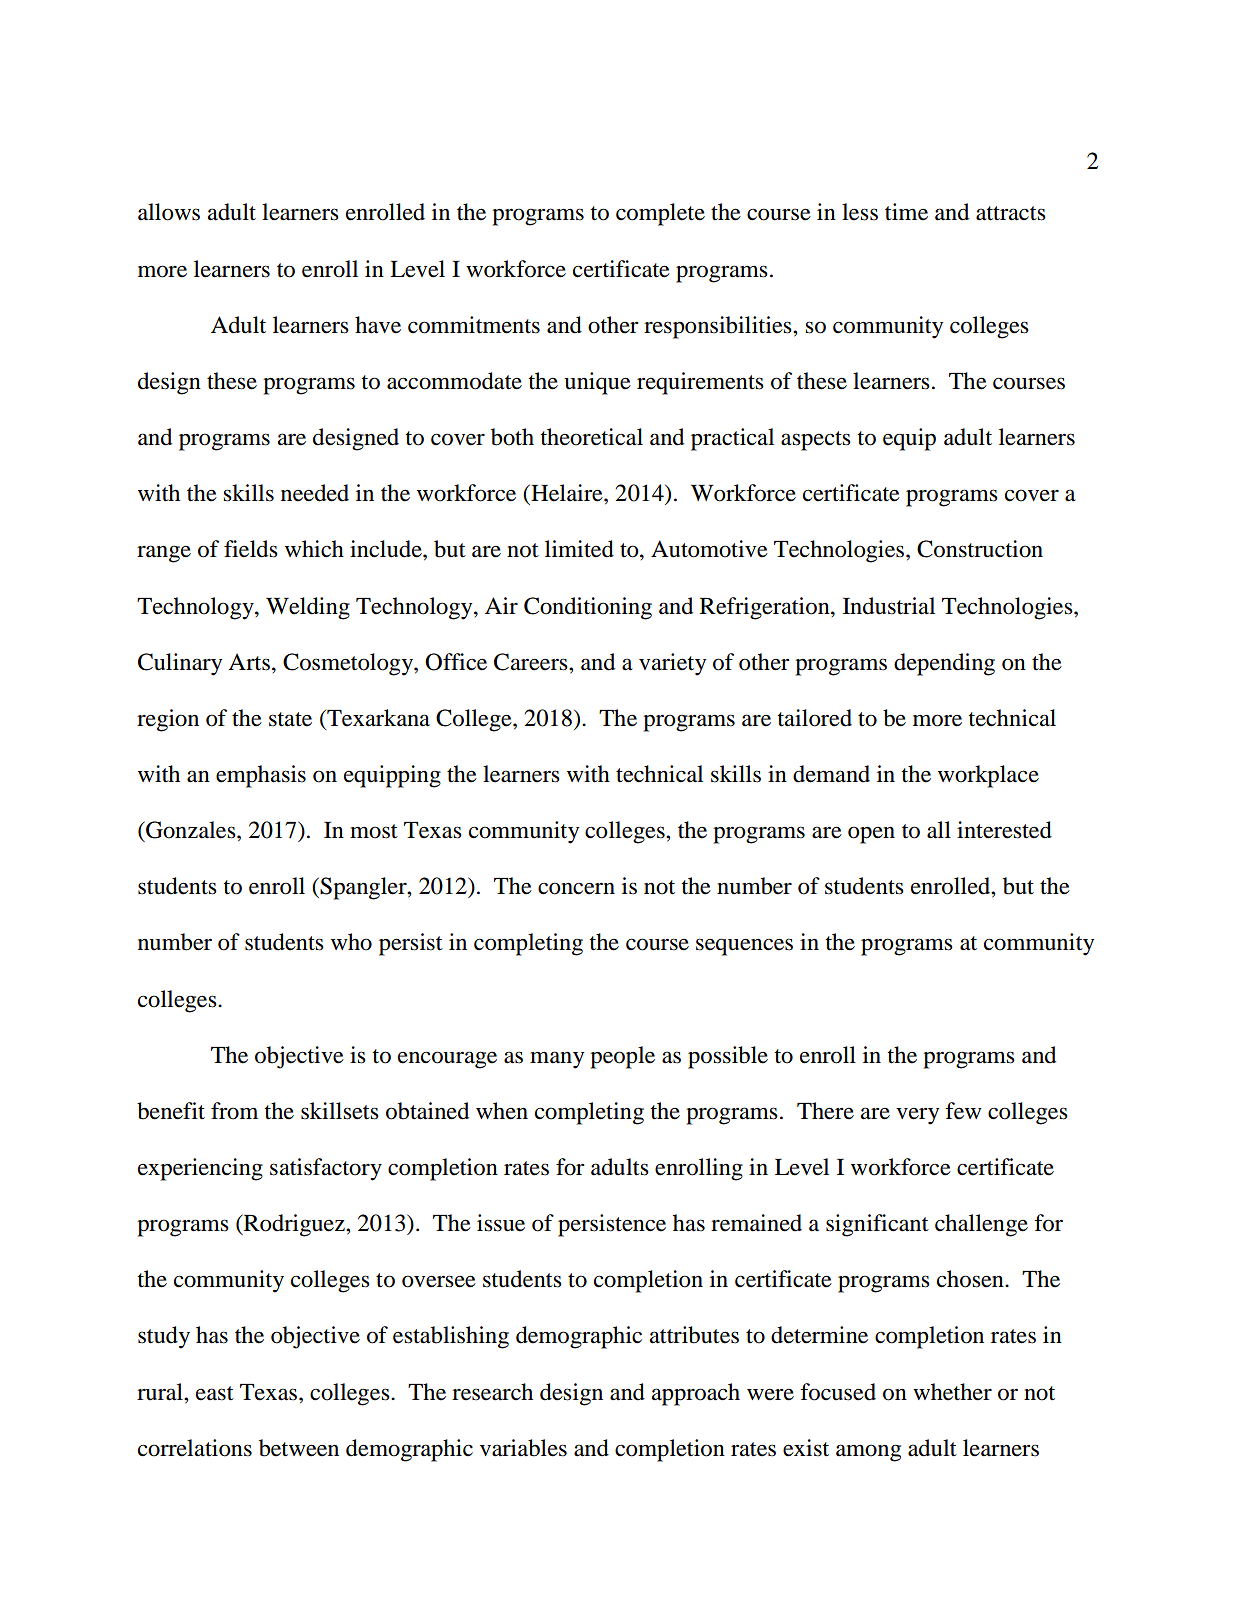  I want to click on Arts, so click(249, 662).
